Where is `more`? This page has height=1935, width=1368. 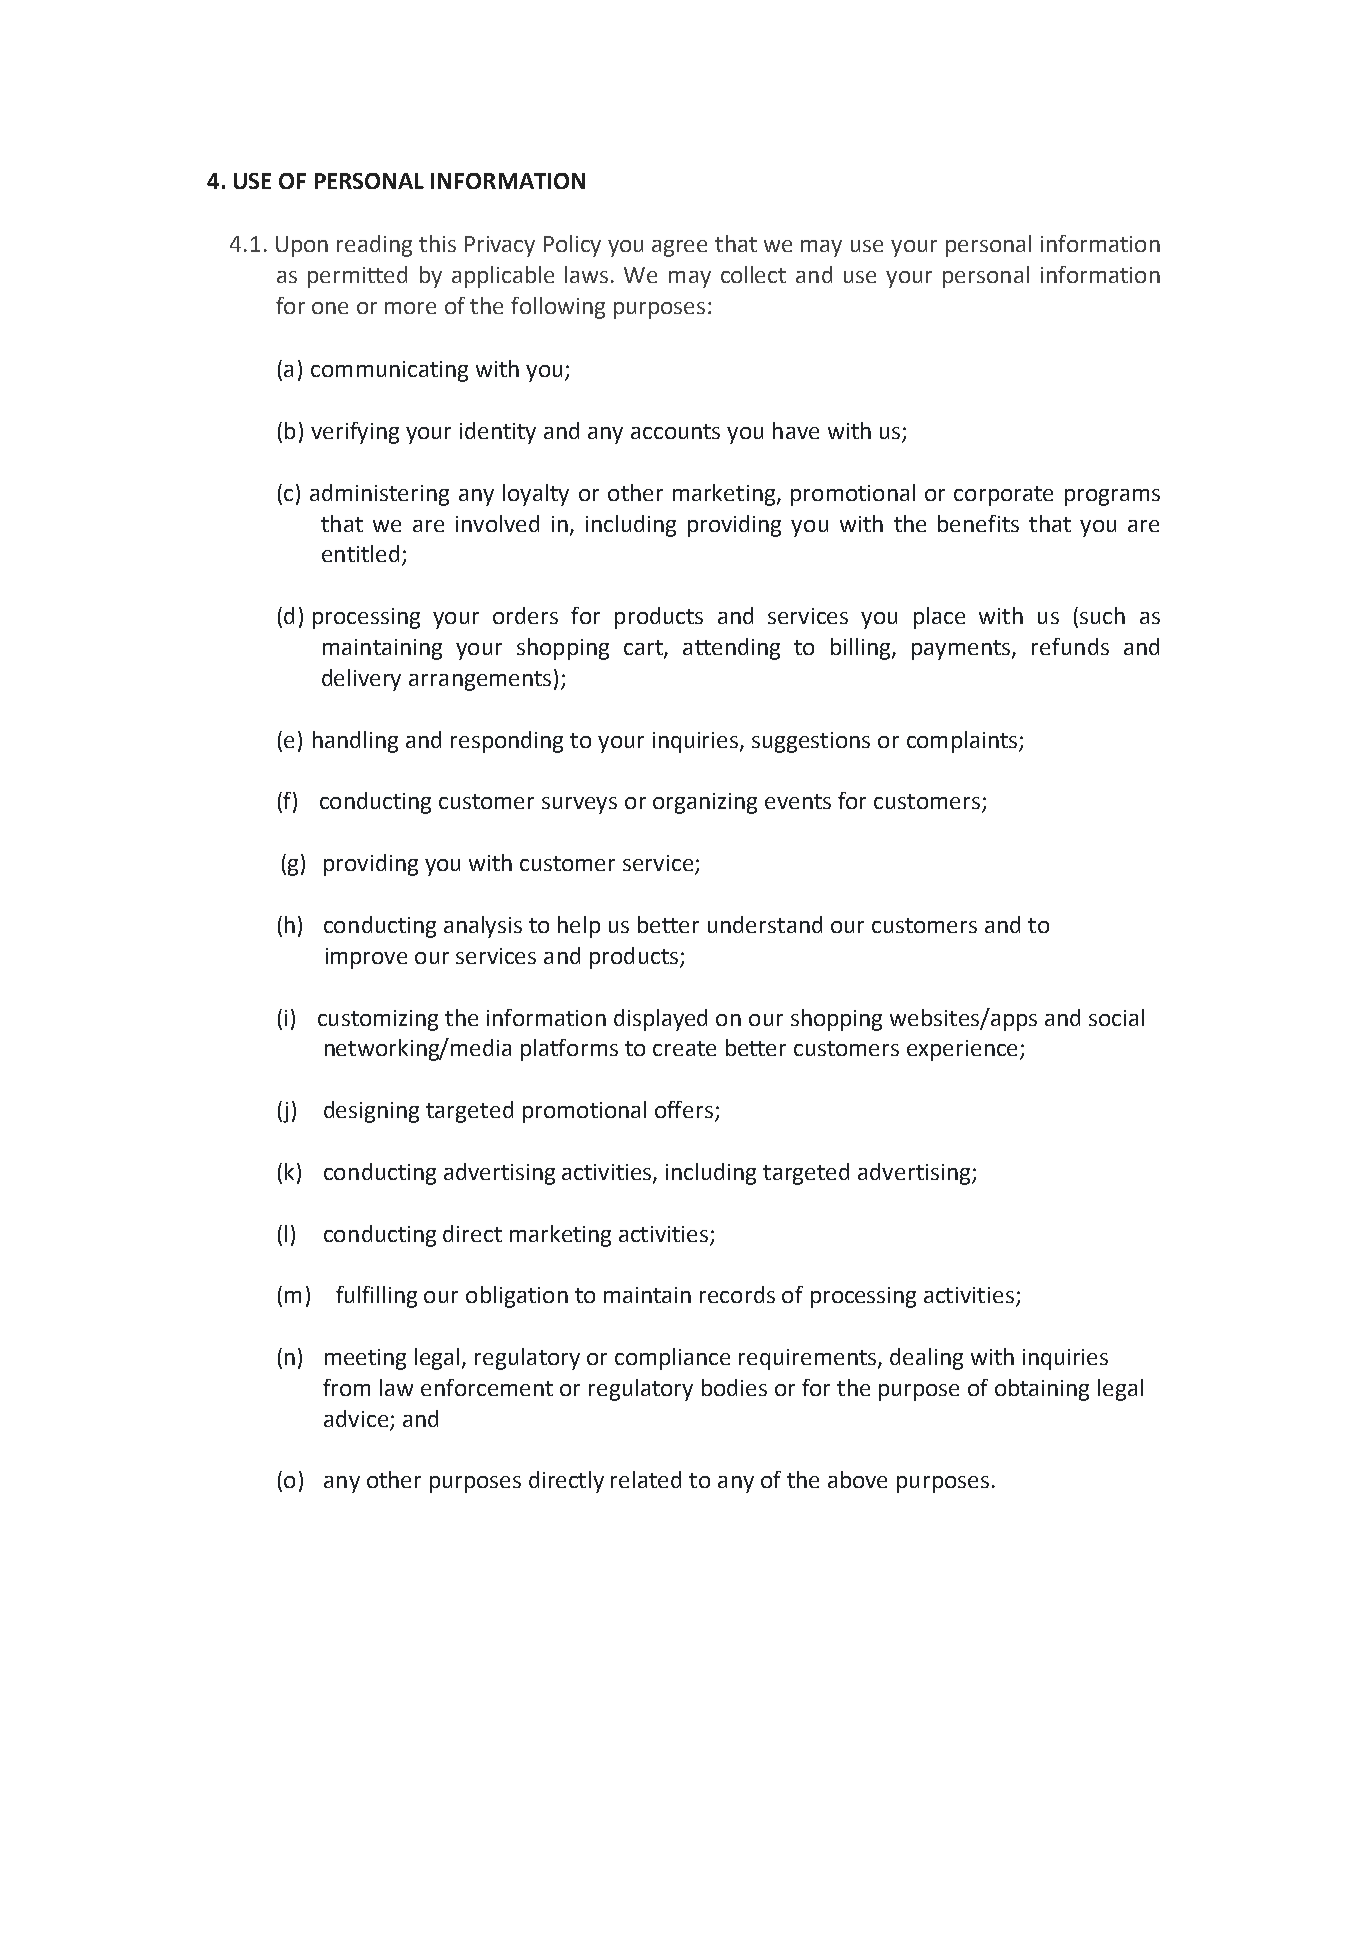
more is located at coordinates (410, 308).
